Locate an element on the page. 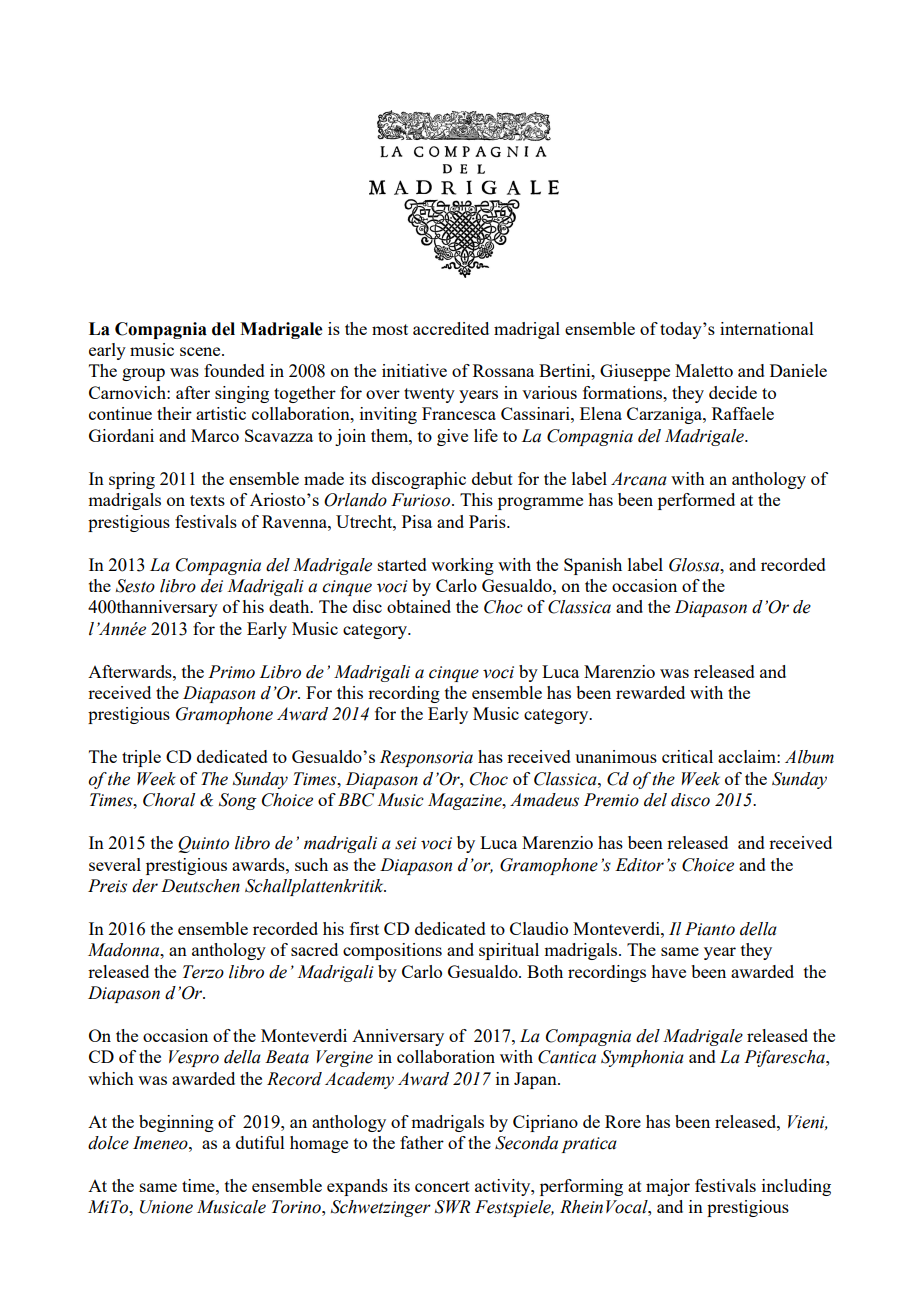 The image size is (924, 1308). Claudio is located at coordinates (539, 928).
